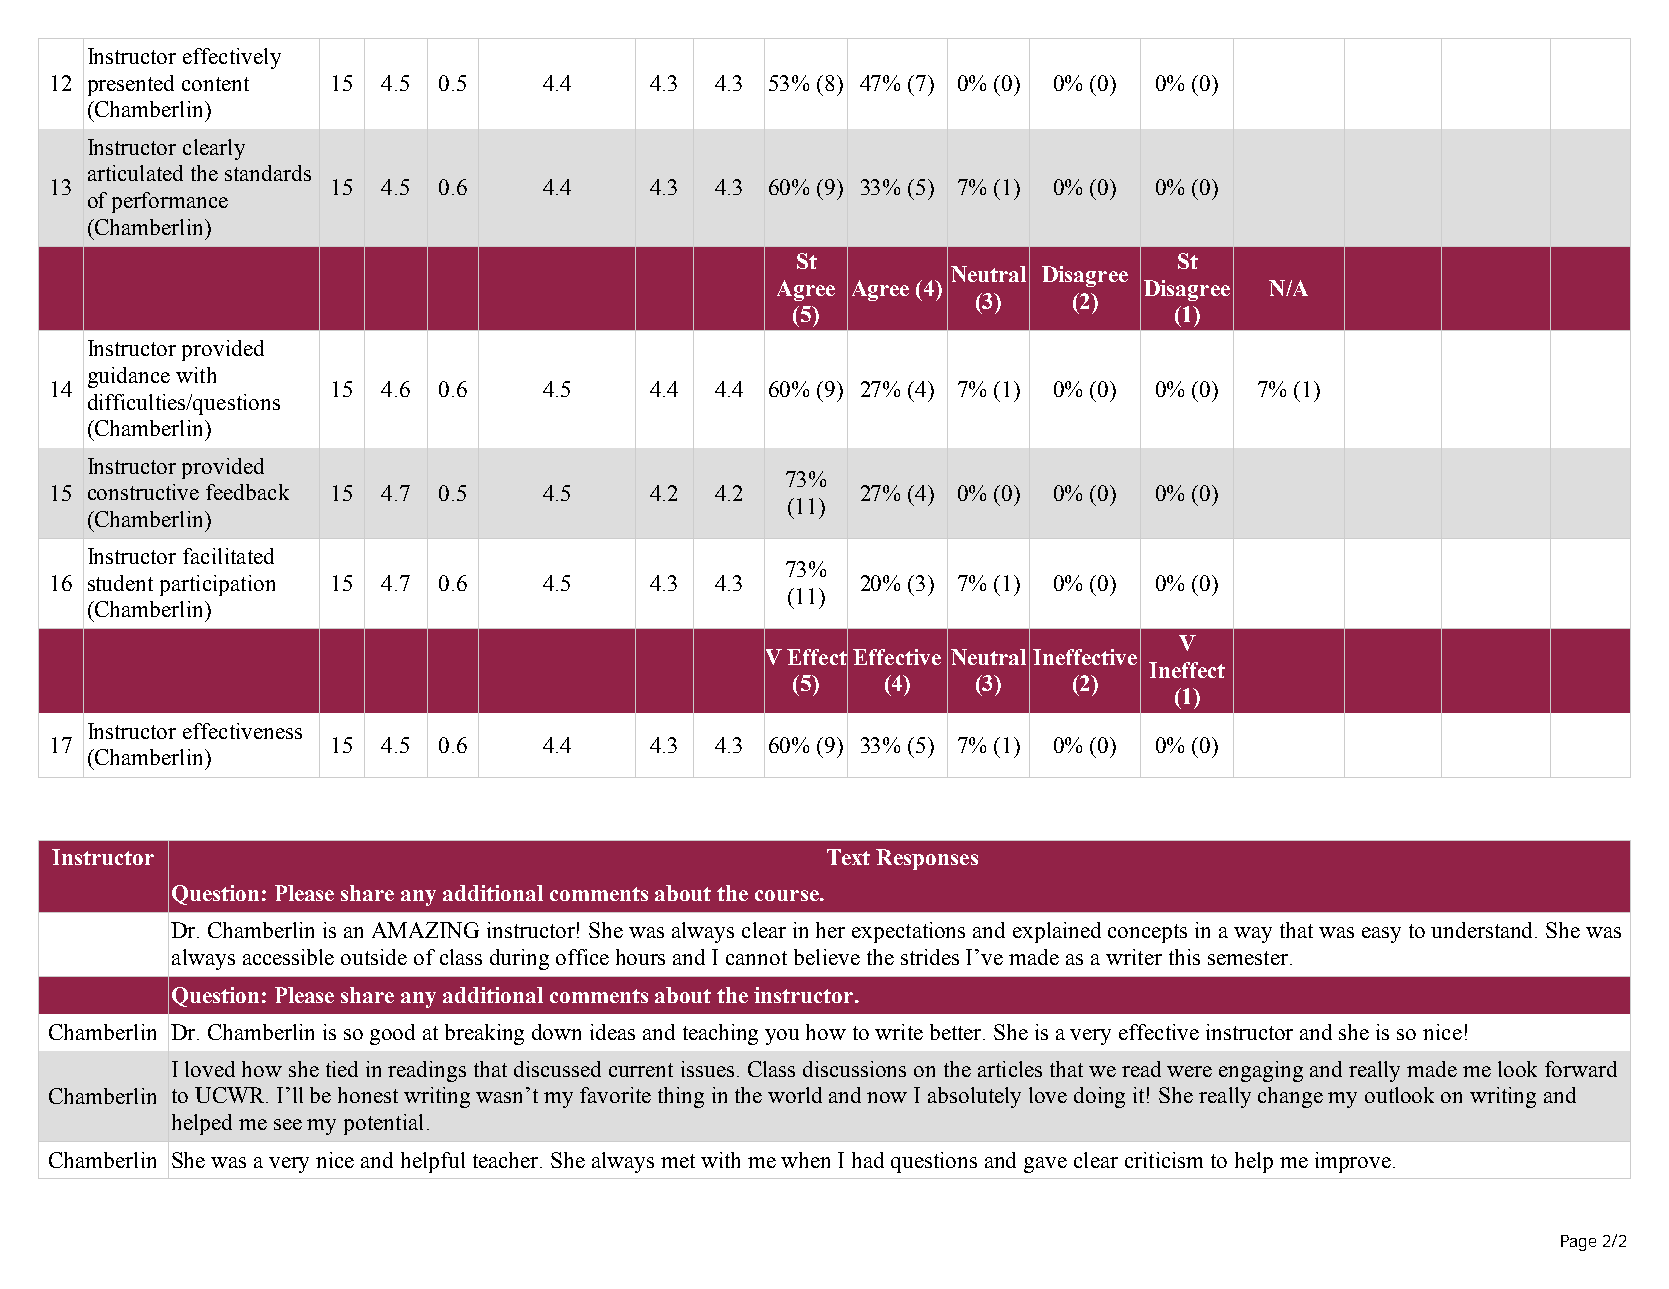 Image resolution: width=1669 pixels, height=1289 pixels. Describe the element at coordinates (247, 492) in the image. I see `feedback` at that location.
